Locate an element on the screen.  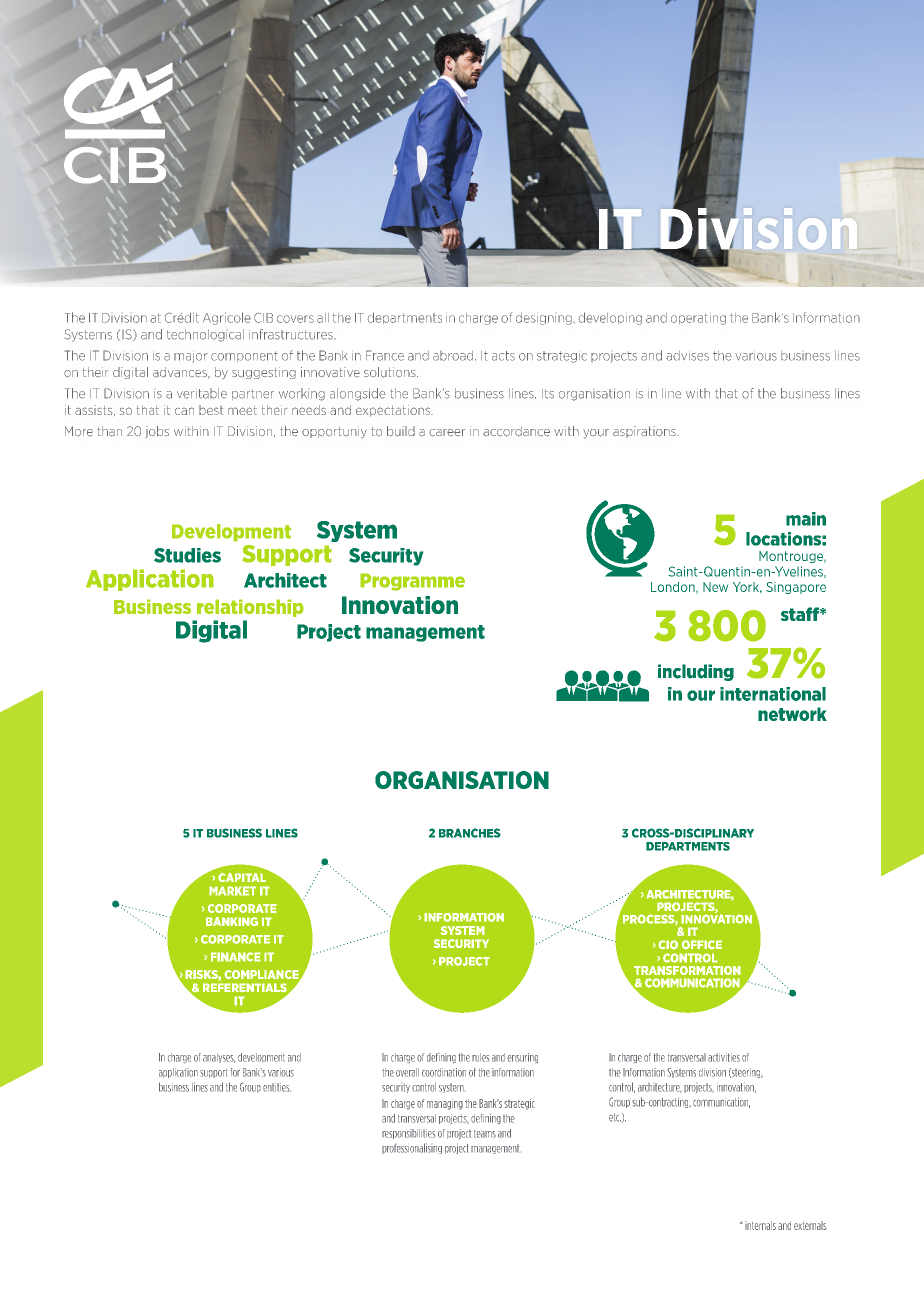
advises is located at coordinates (687, 356).
